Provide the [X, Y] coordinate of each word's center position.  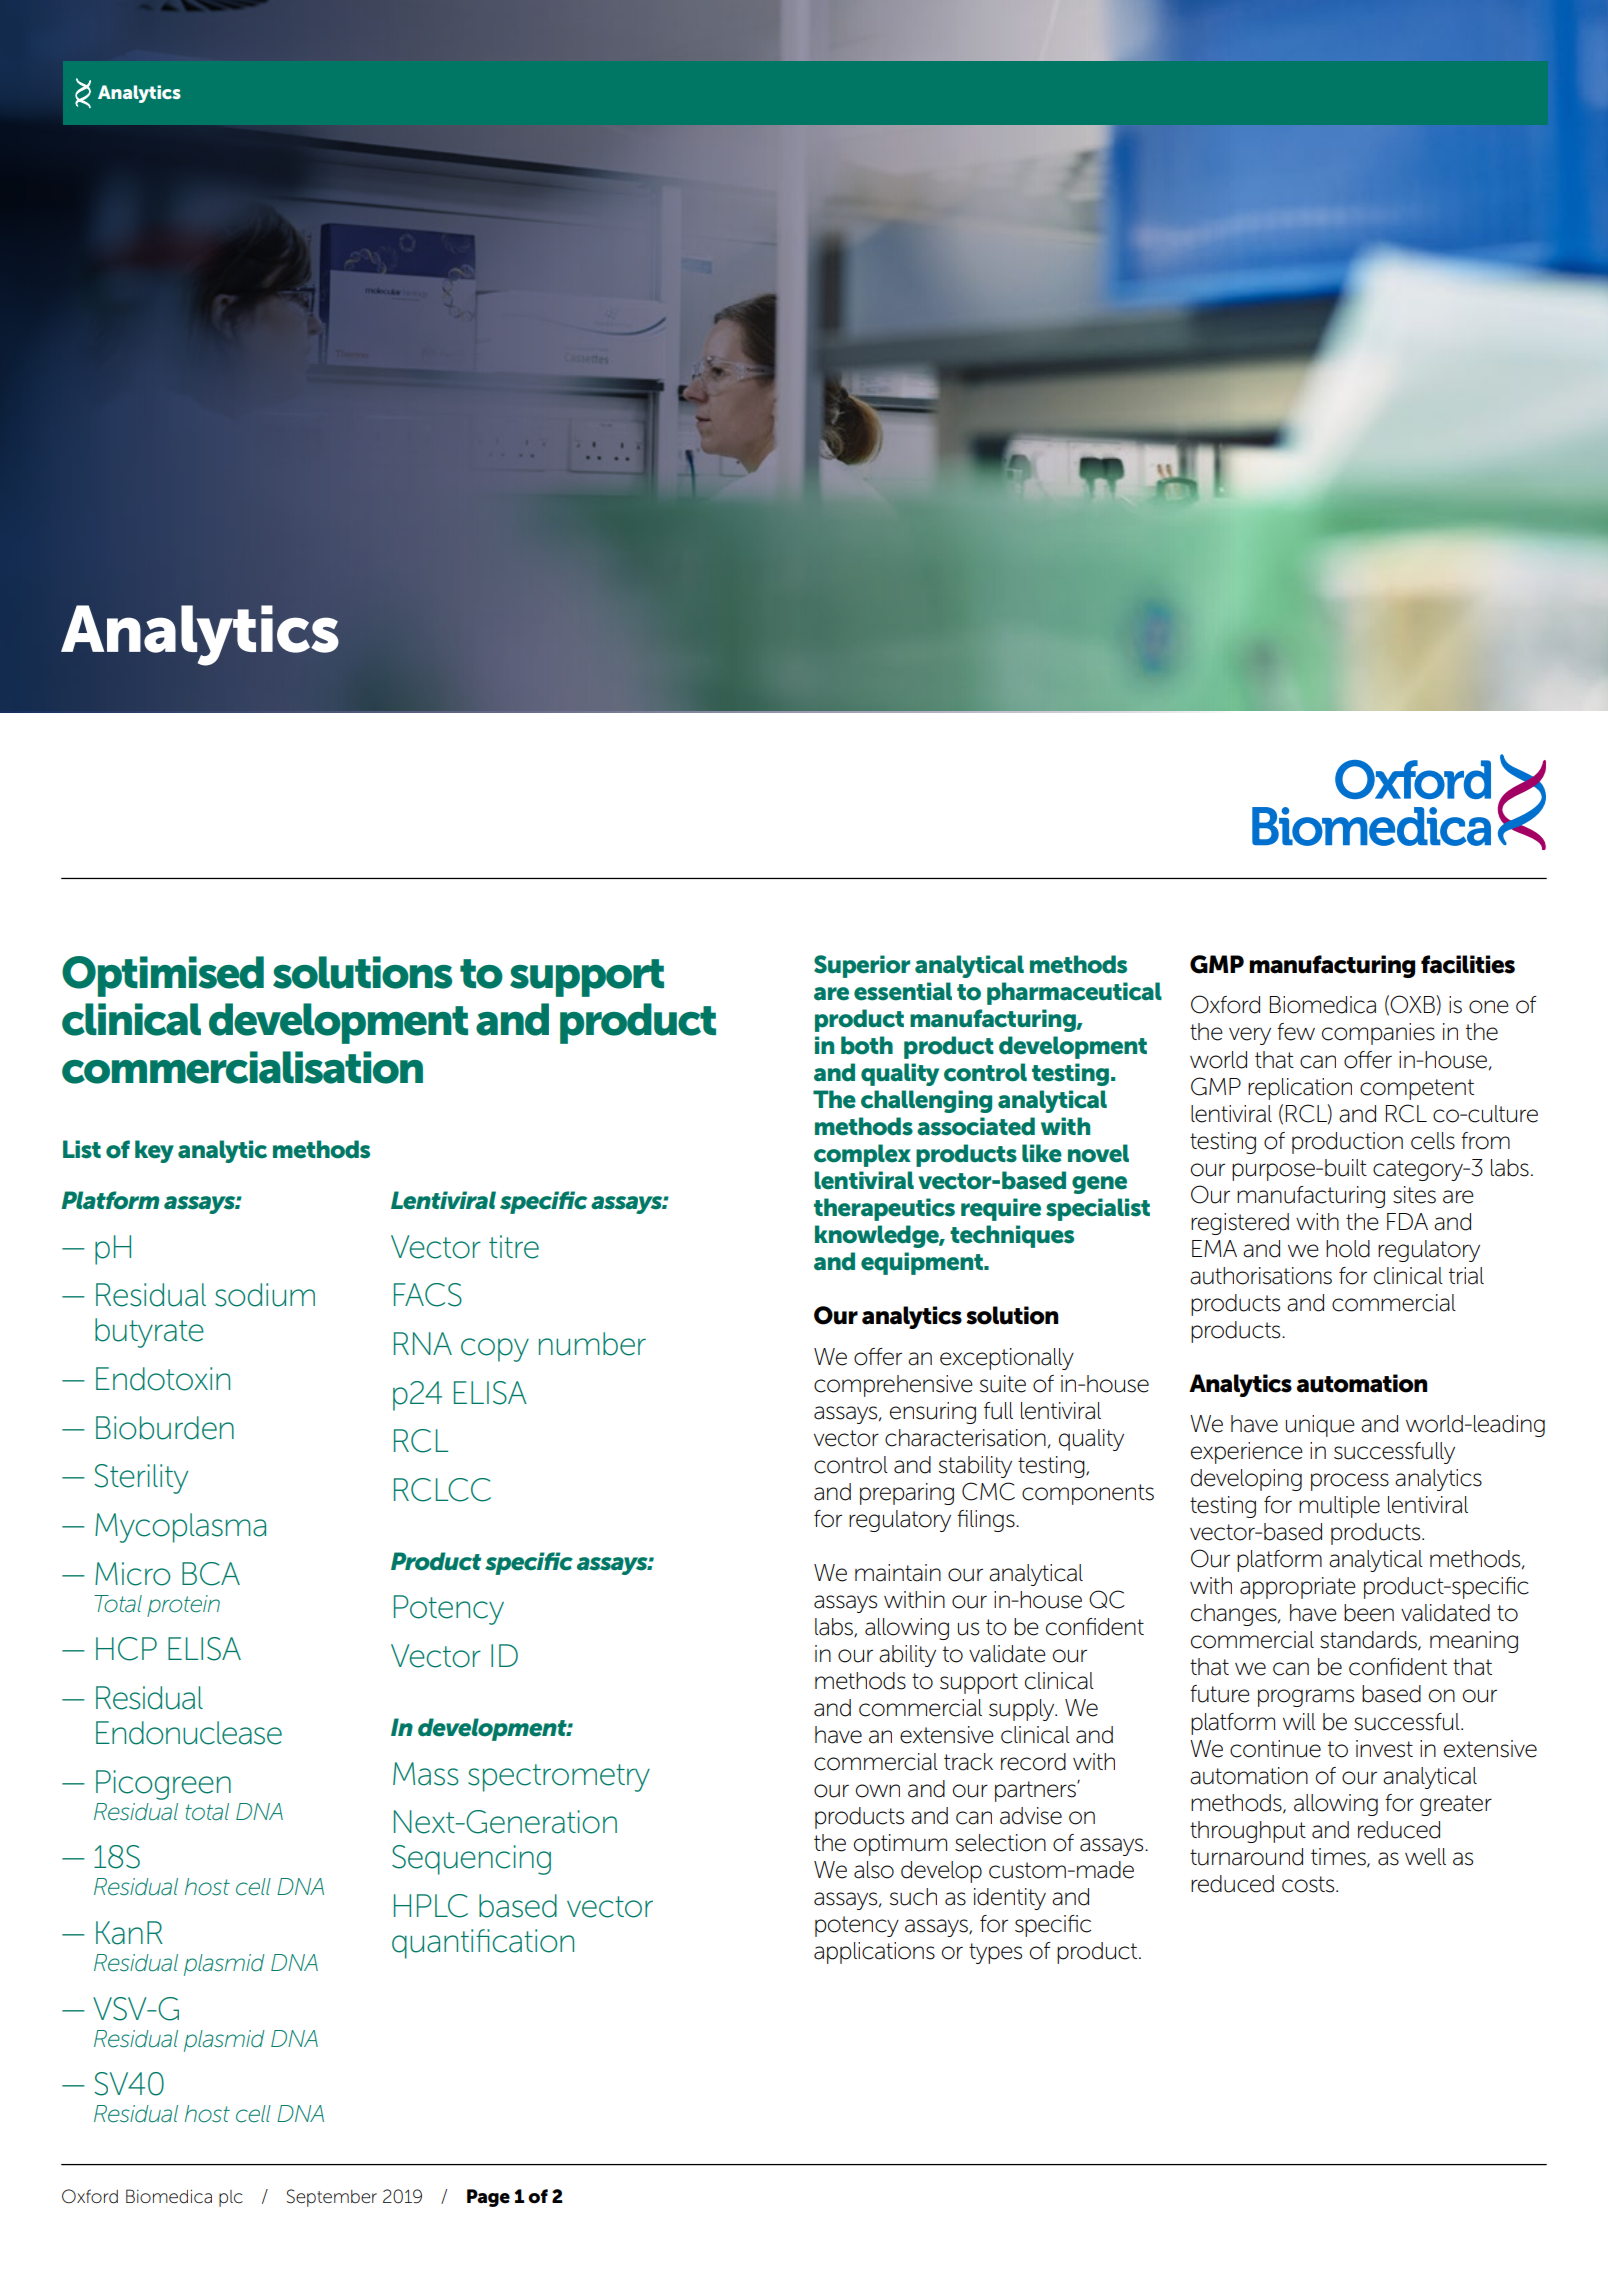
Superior [862, 966]
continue [1275, 1749]
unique [1320, 1426]
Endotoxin [163, 1379]
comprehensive [893, 1386]
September [332, 2198]
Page [488, 2198]
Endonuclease [189, 1733]
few [1296, 1032]
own [878, 1791]
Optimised [163, 976]
